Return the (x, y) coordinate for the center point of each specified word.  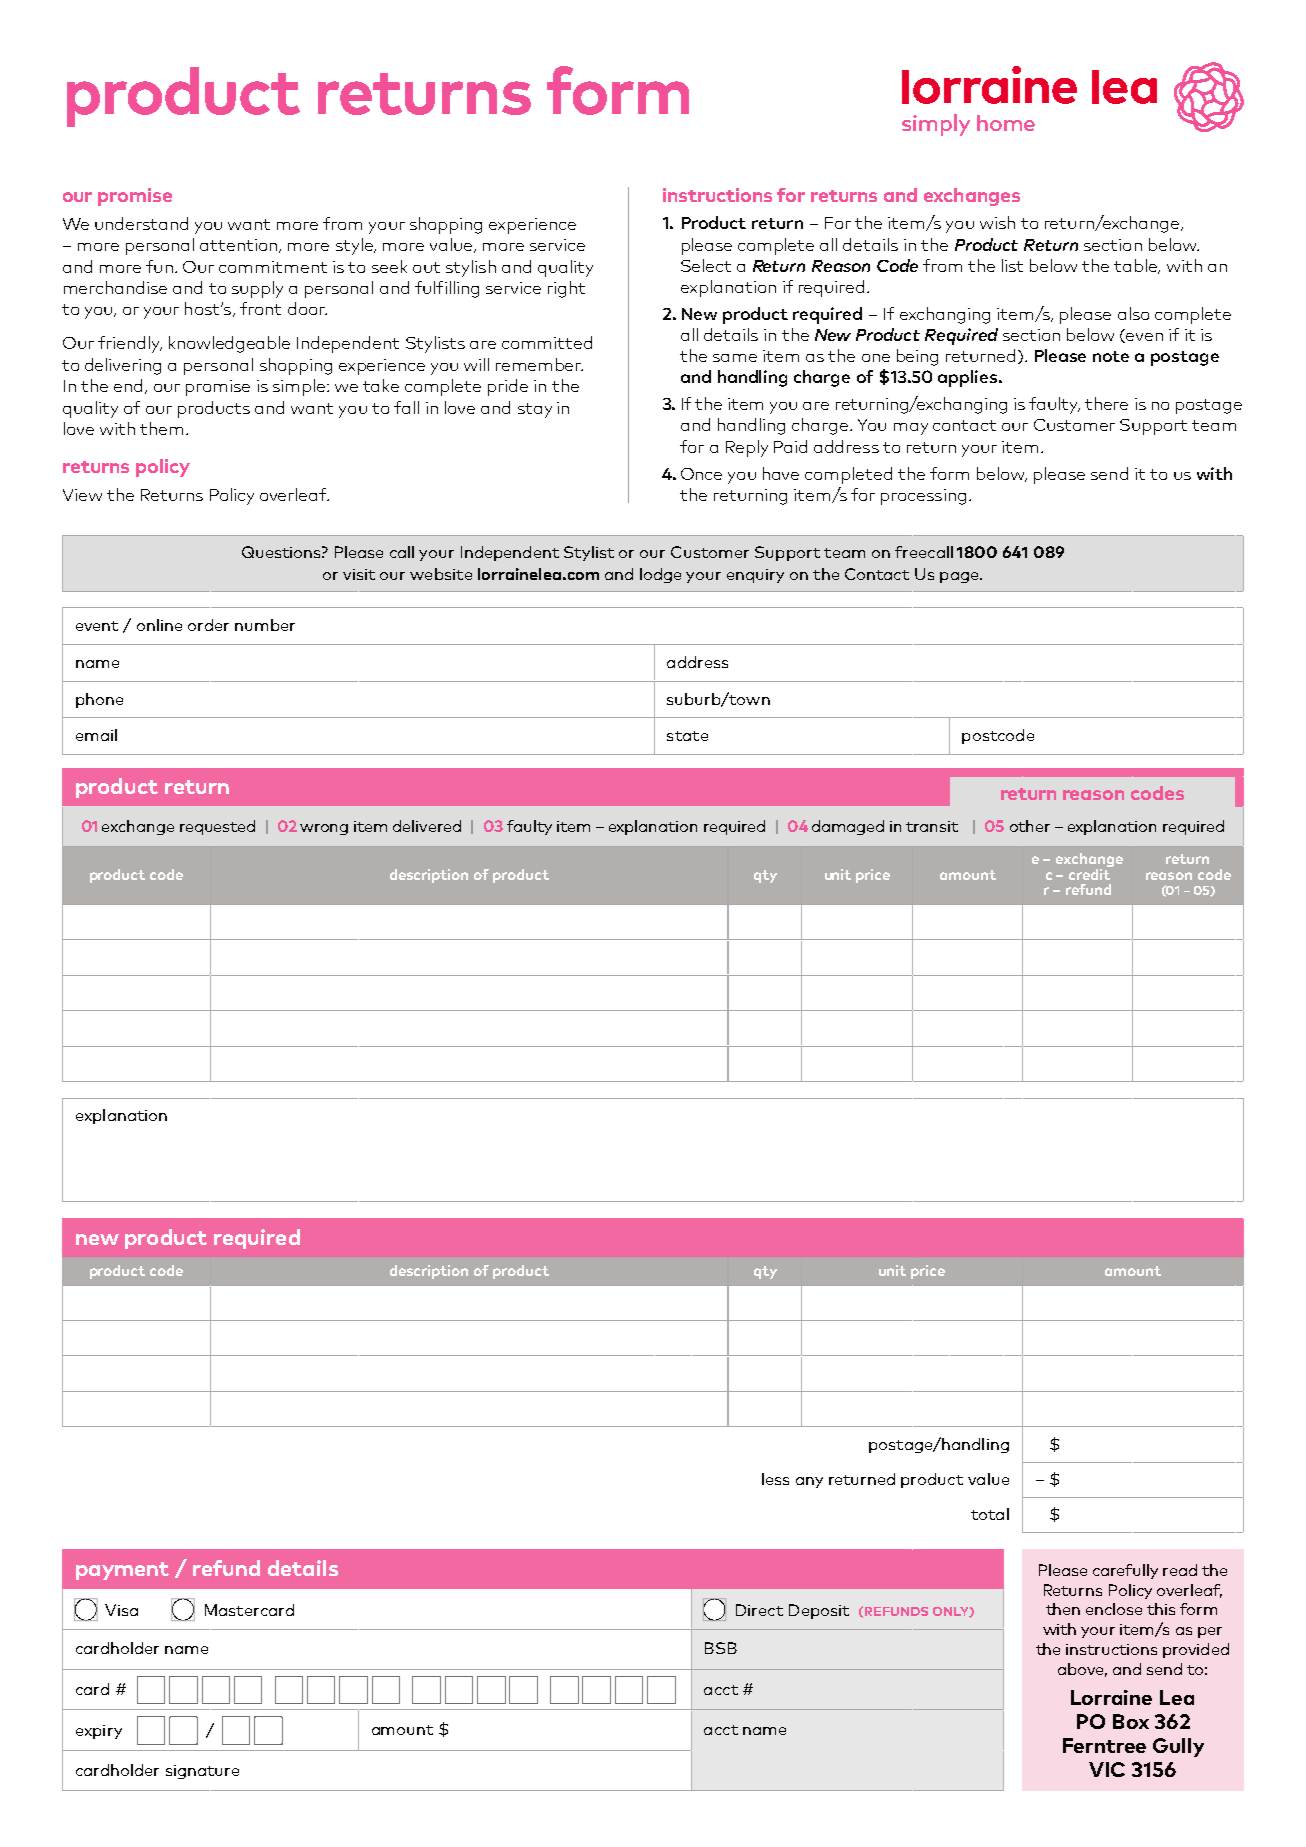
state (687, 736)
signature (202, 1772)
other (1030, 826)
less (775, 1479)
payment (122, 1571)
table (1136, 266)
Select (706, 265)
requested (217, 827)
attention (240, 246)
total (990, 1514)
